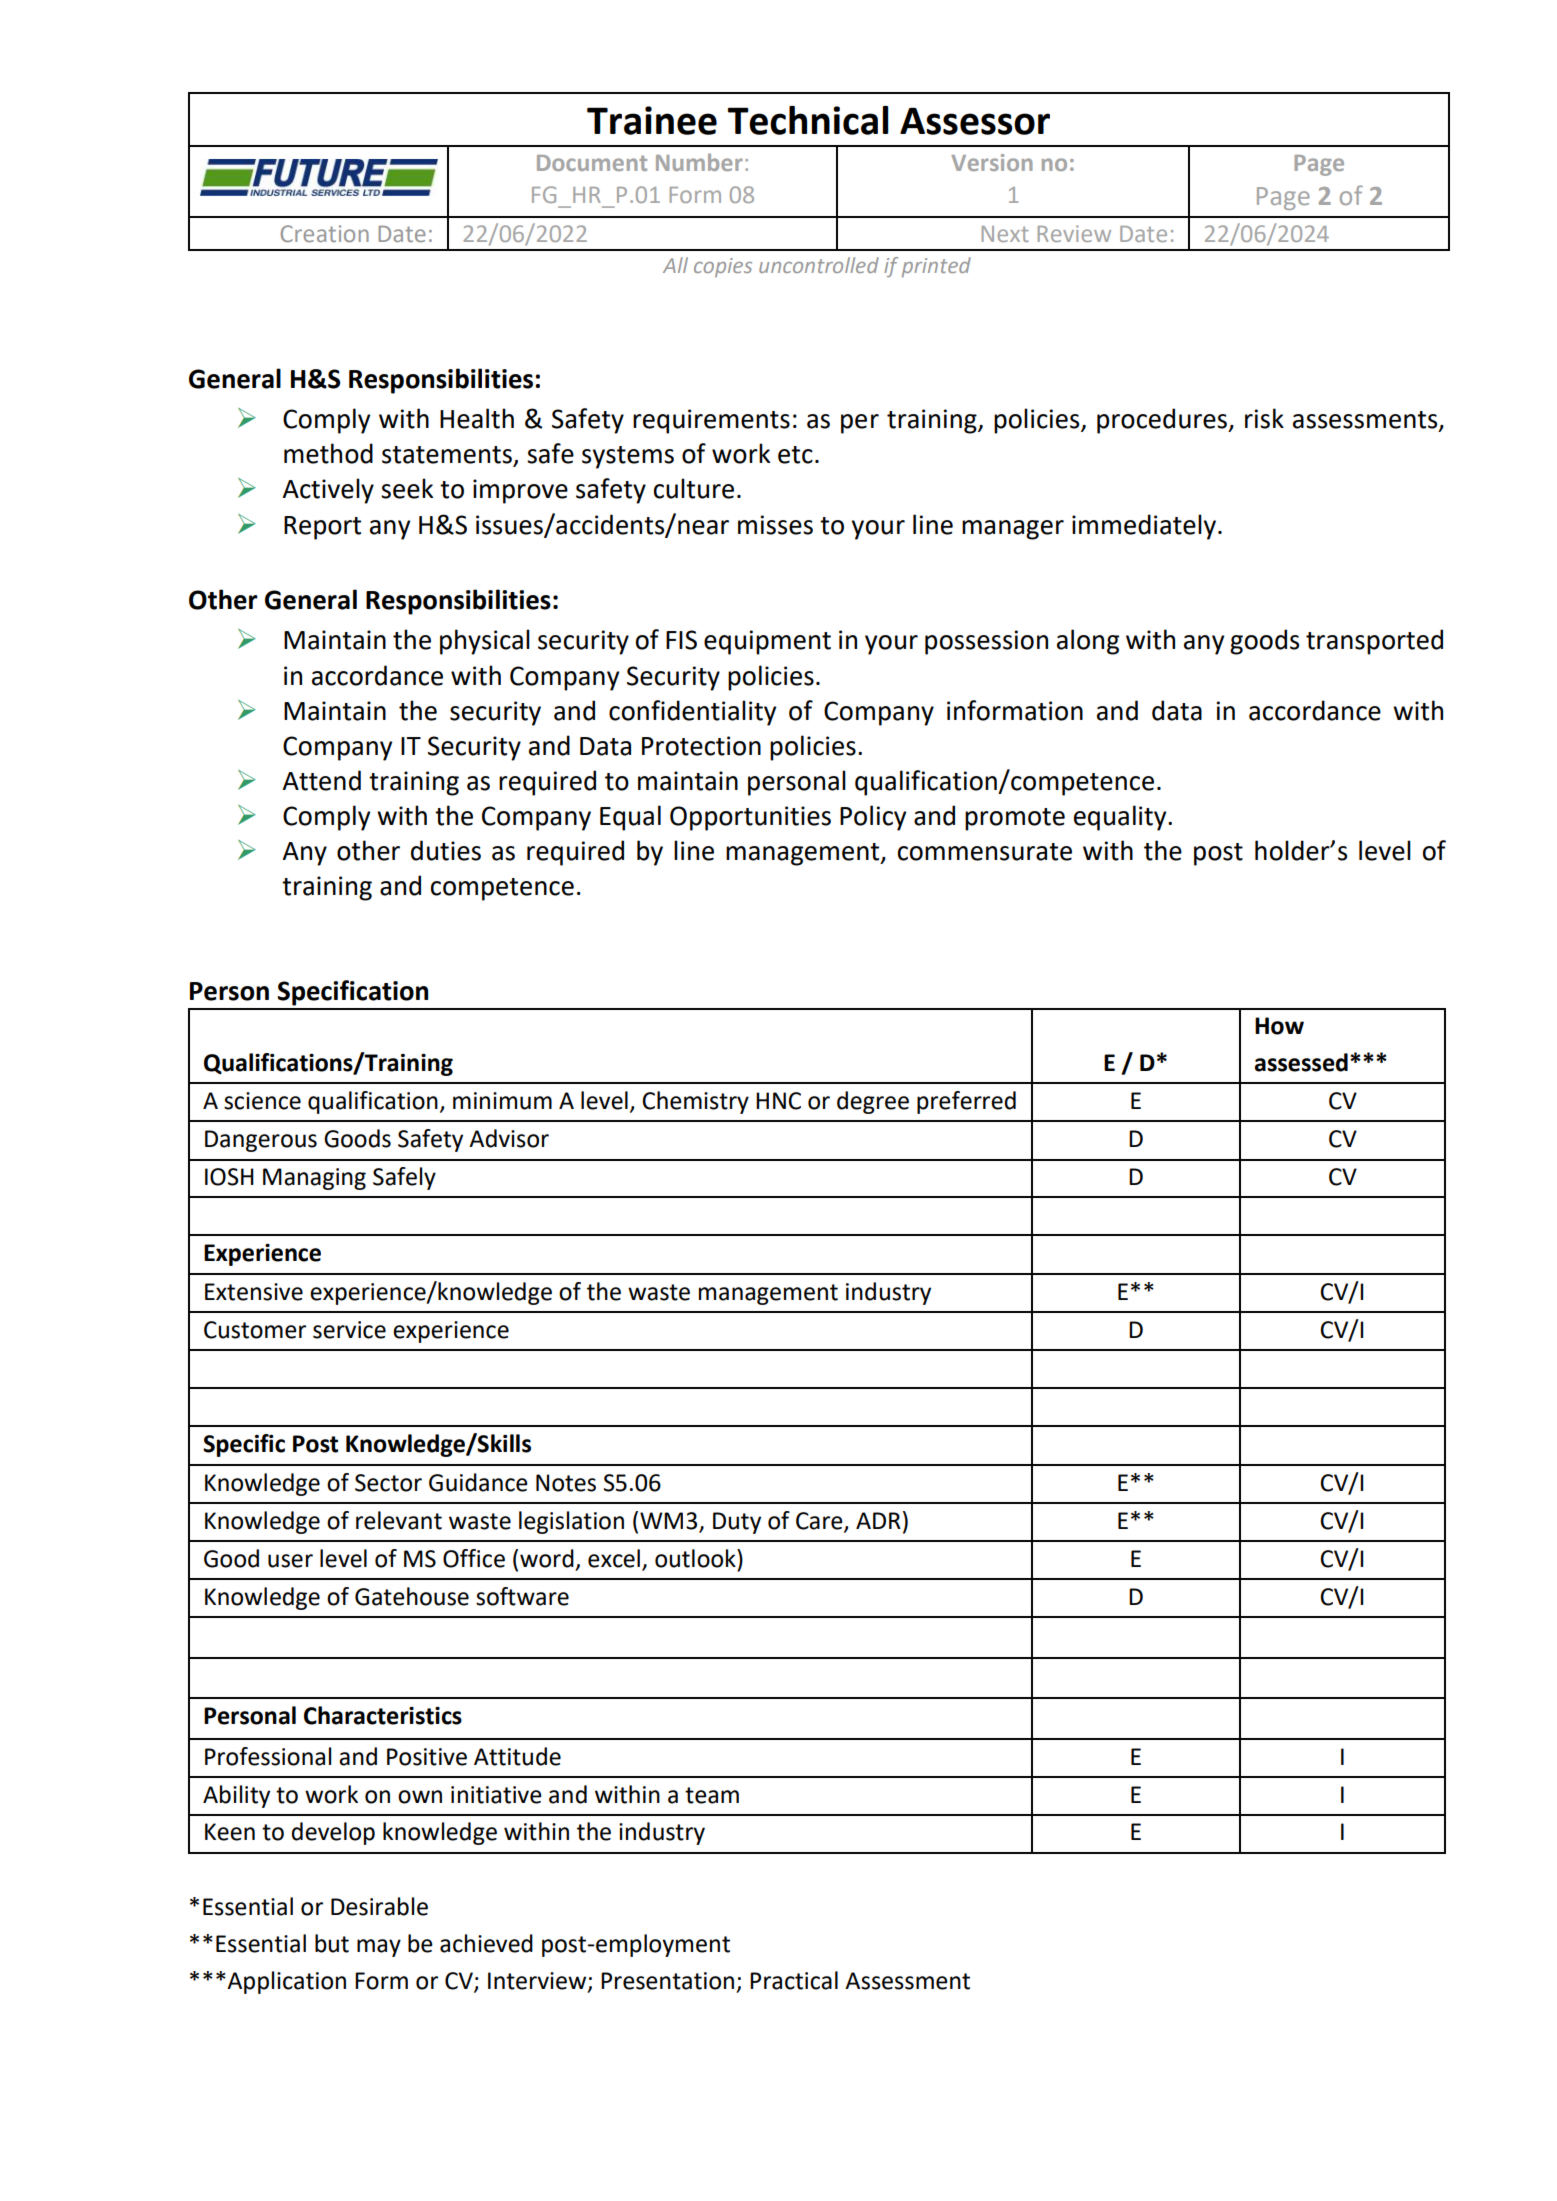 The width and height of the document is (1557, 2201). I want to click on science, so click(262, 1101).
